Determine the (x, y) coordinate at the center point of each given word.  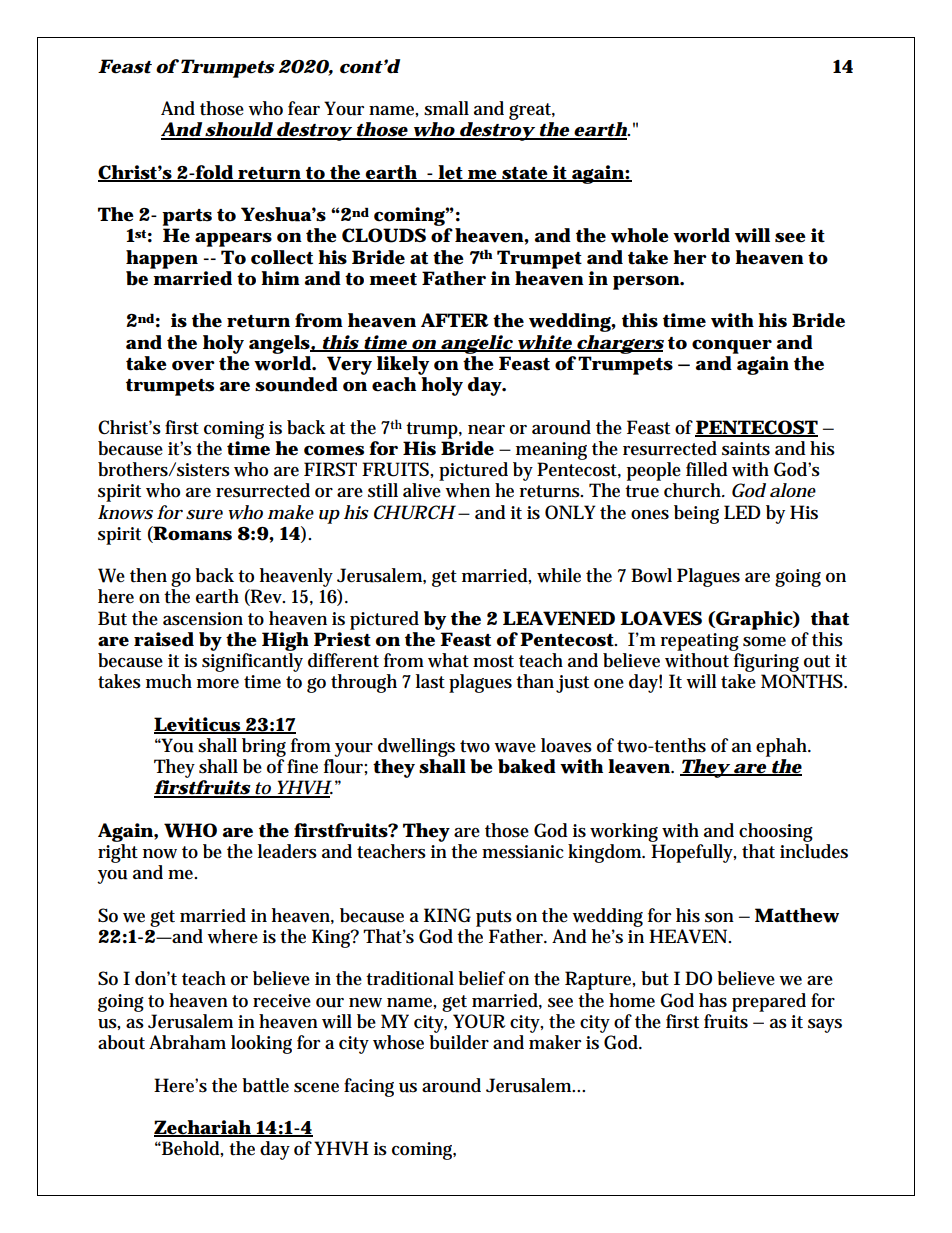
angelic (476, 344)
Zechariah (203, 1128)
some (764, 642)
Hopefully (693, 853)
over (193, 366)
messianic (523, 852)
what (448, 660)
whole (640, 235)
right (118, 853)
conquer (732, 347)
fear (304, 108)
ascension (203, 619)
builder (459, 1042)
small (446, 108)
